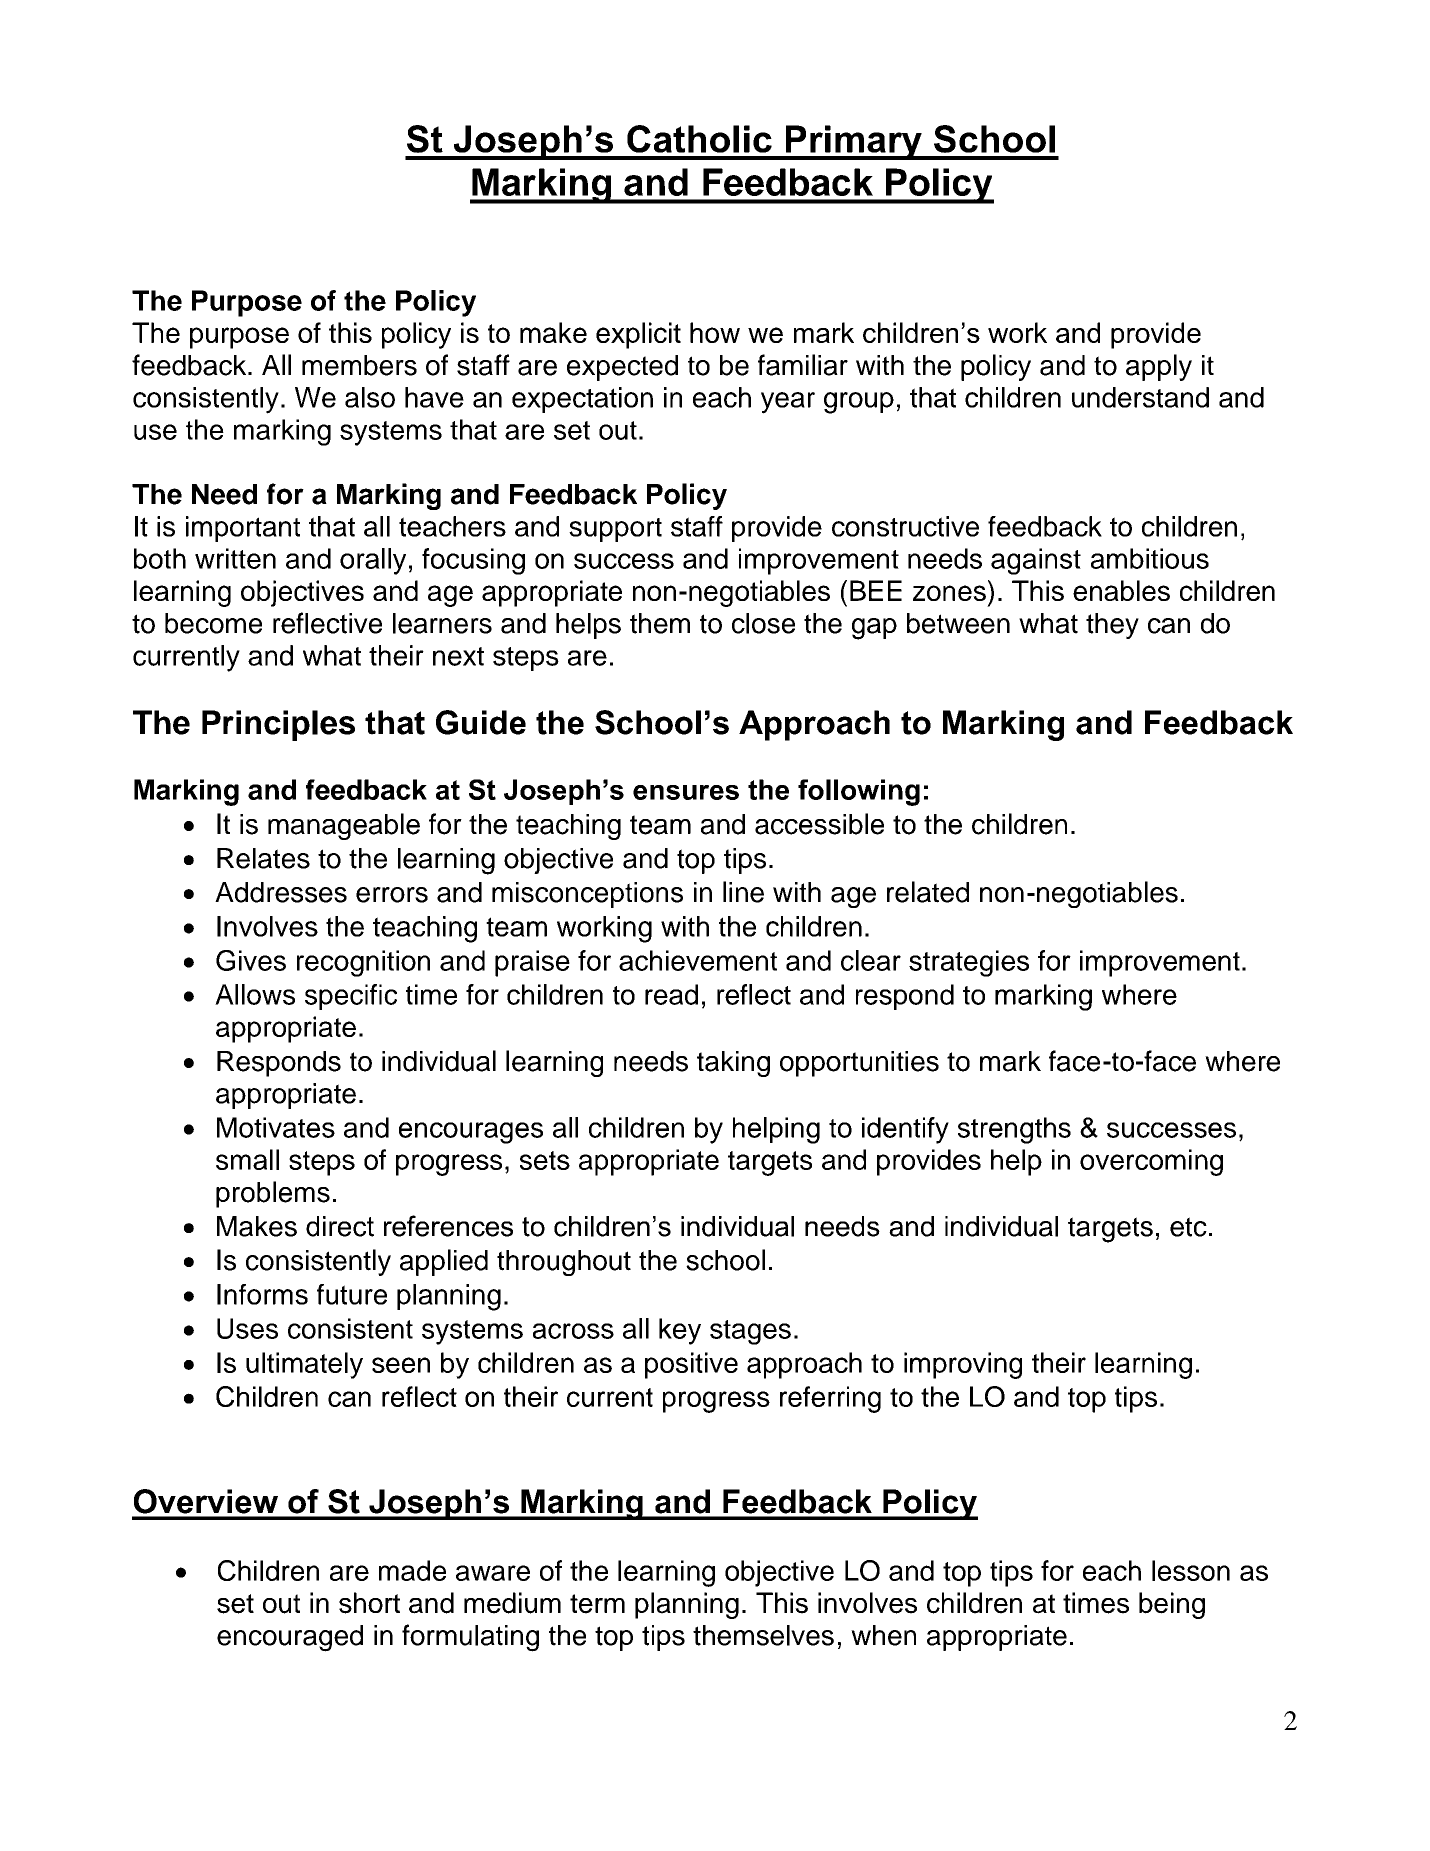 The width and height of the page is (1430, 1851). I want to click on Primary, so click(853, 142).
